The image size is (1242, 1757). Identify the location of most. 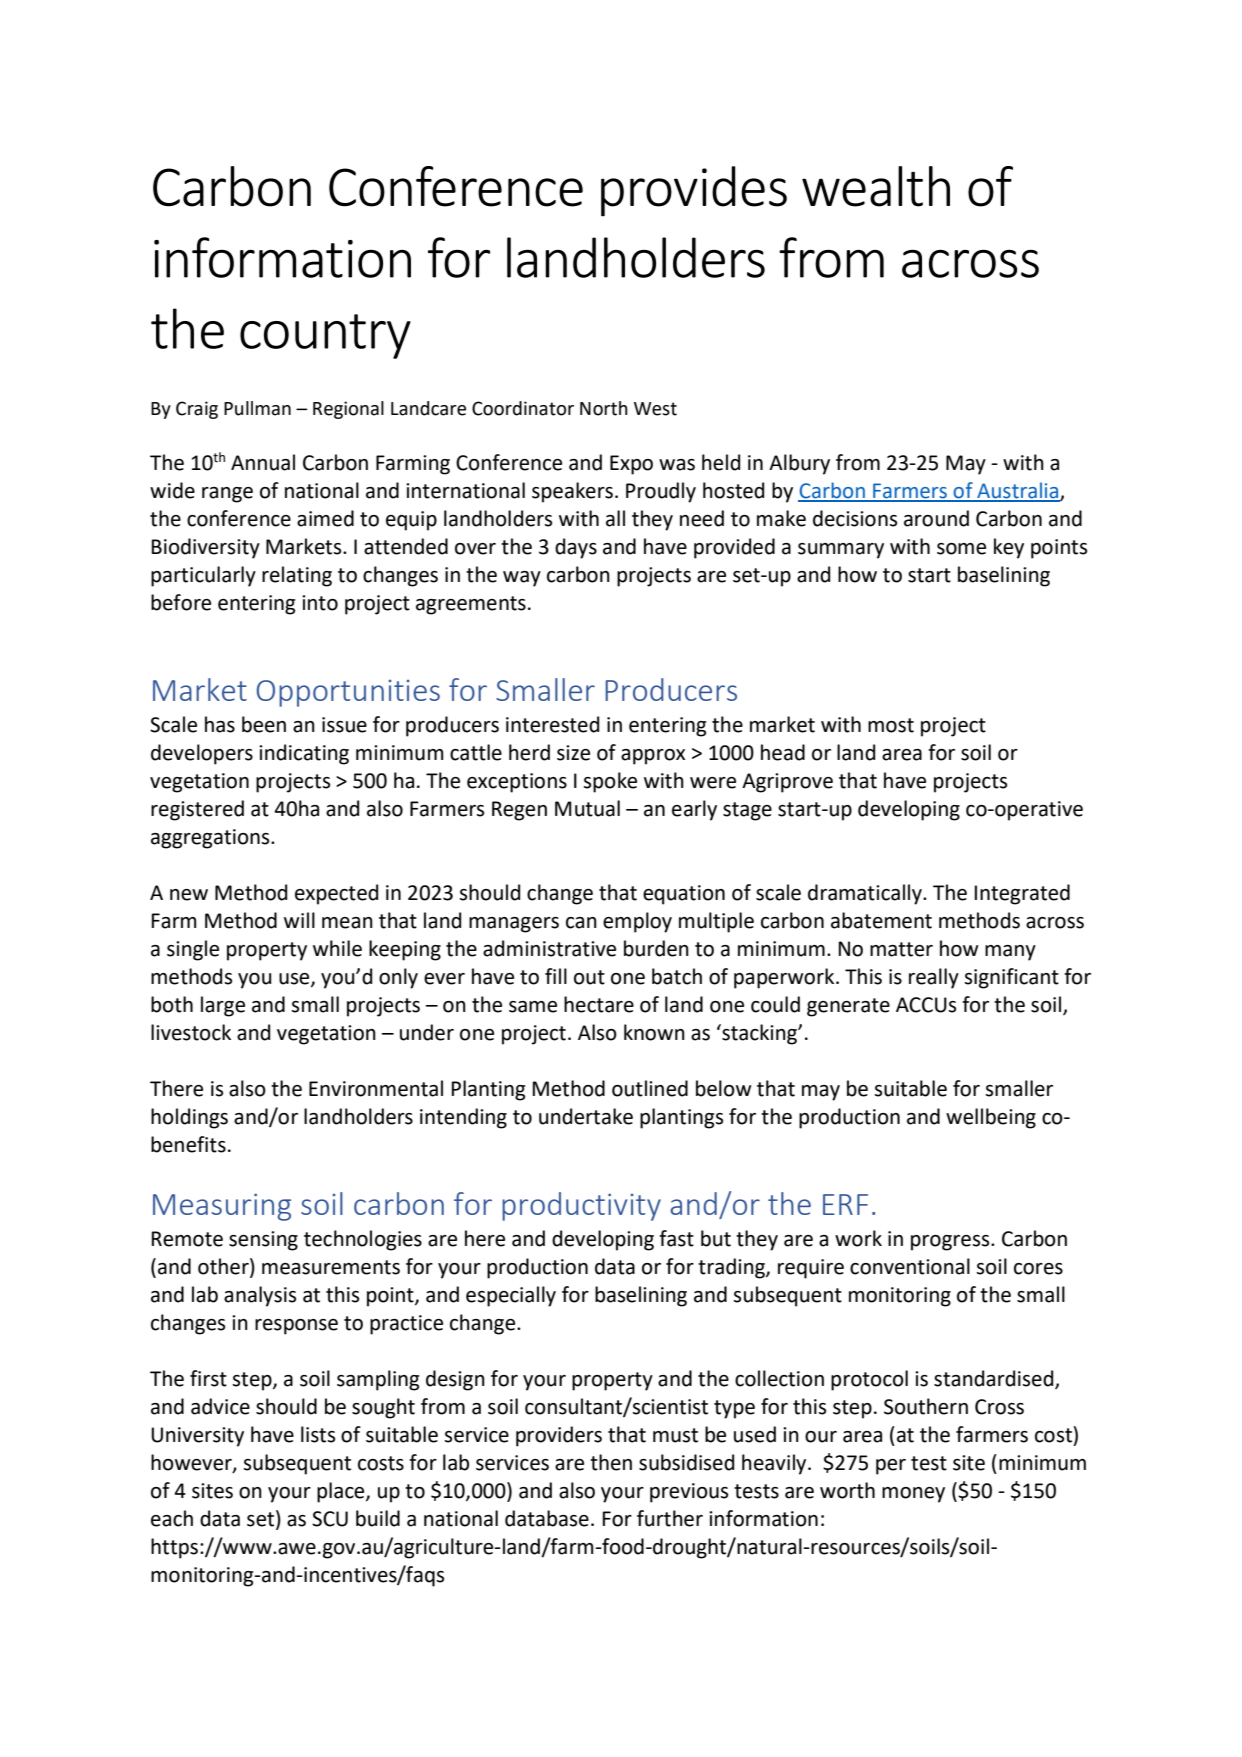
(891, 725).
